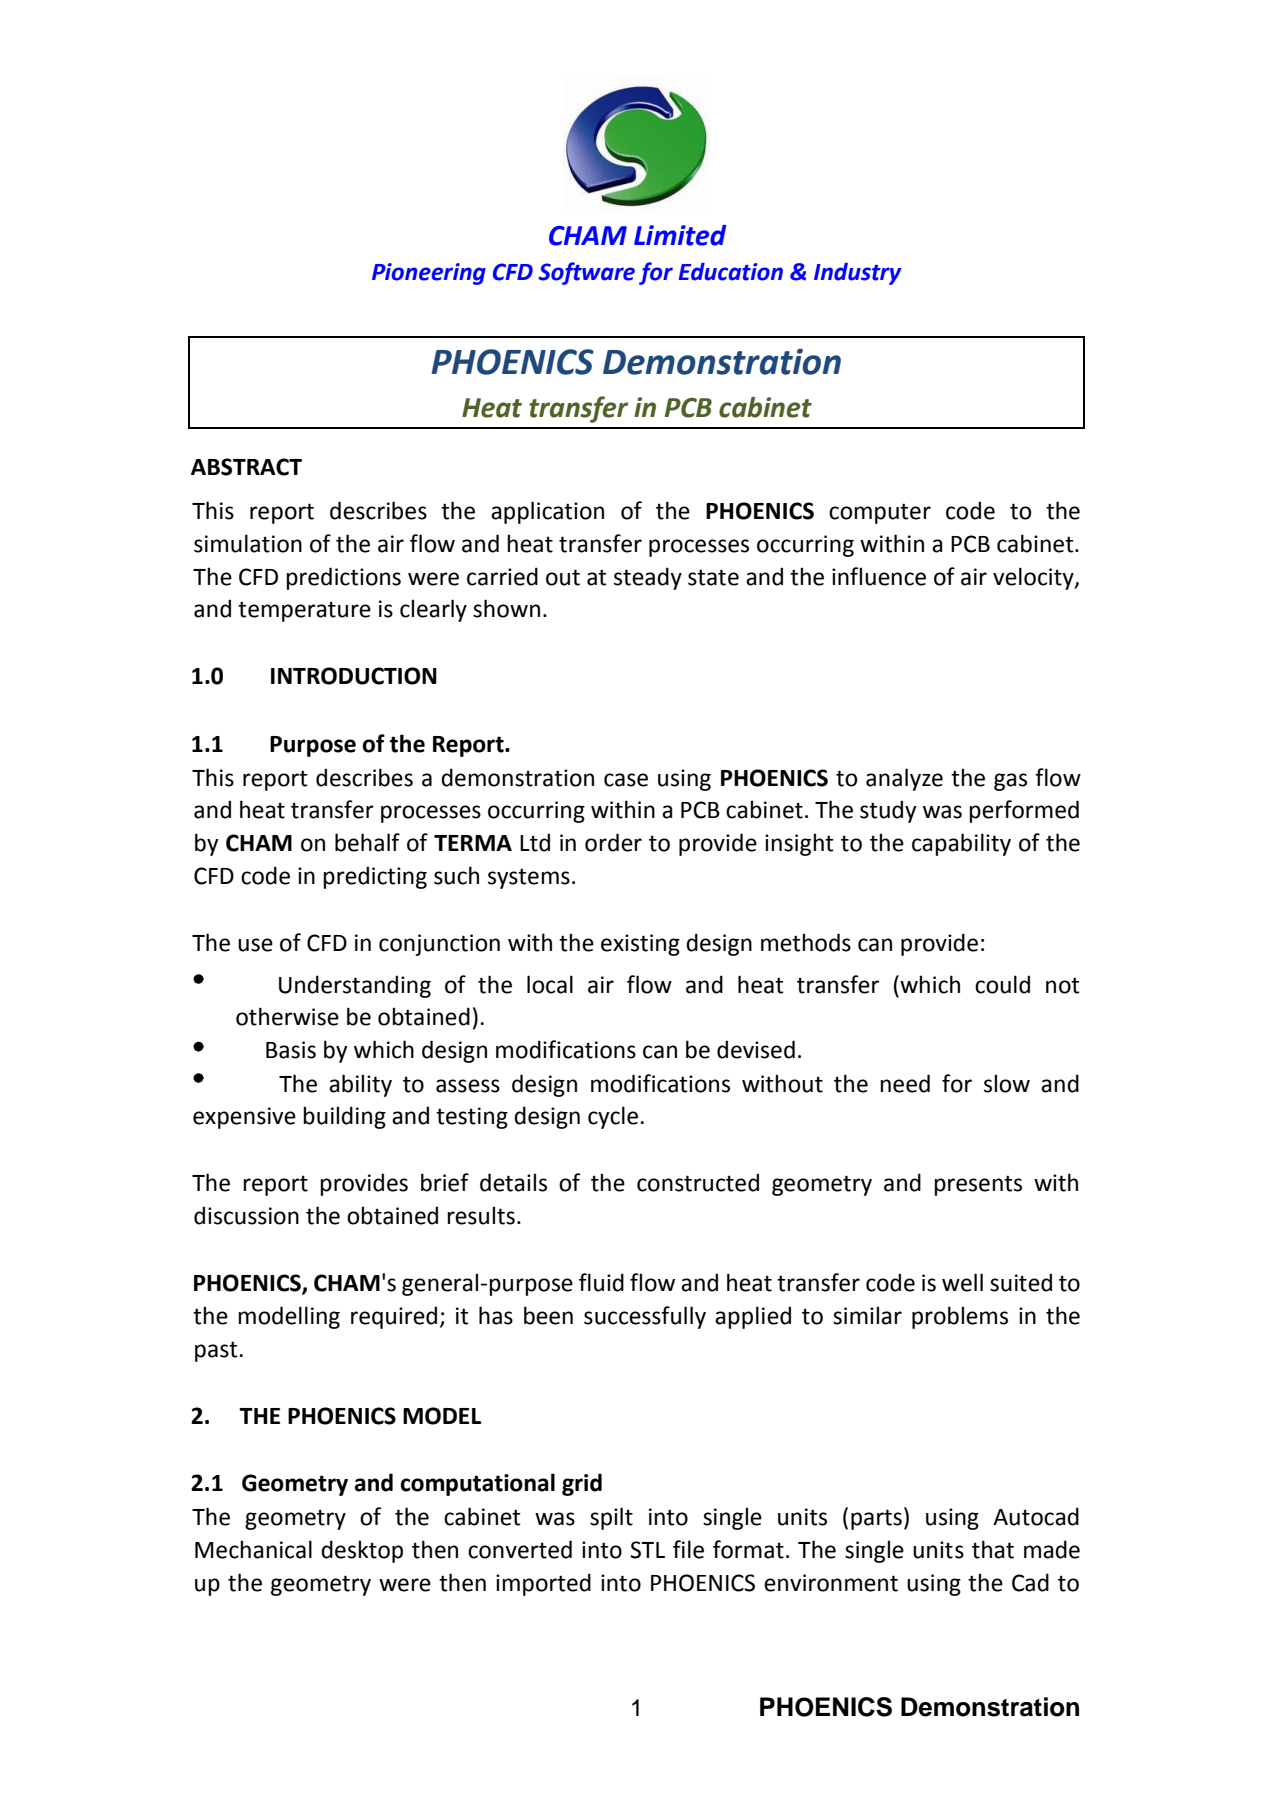 This page has width=1273, height=1801. Describe the element at coordinates (362, 1551) in the page. I see `desktop` at that location.
